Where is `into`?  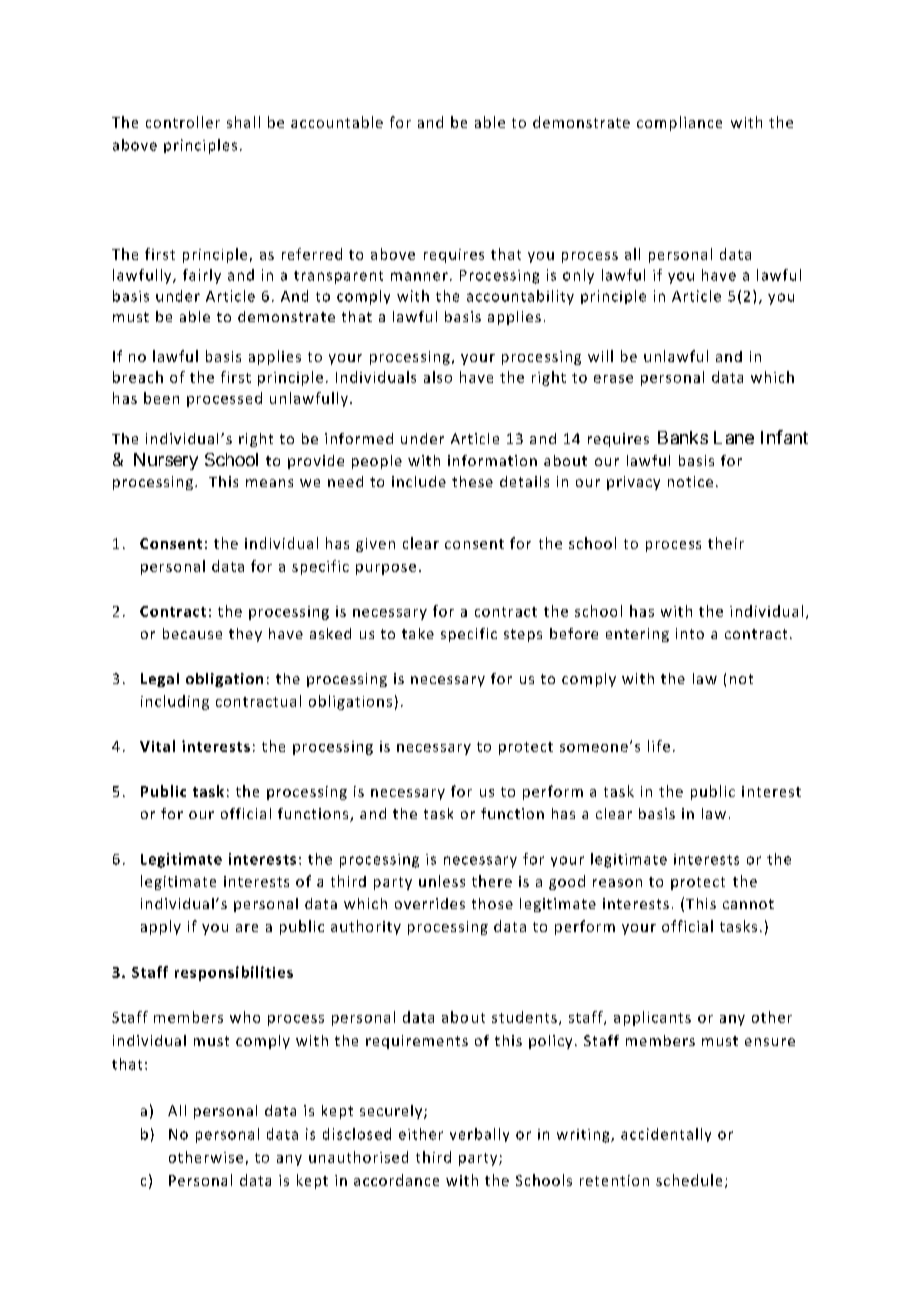
into is located at coordinates (690, 633).
